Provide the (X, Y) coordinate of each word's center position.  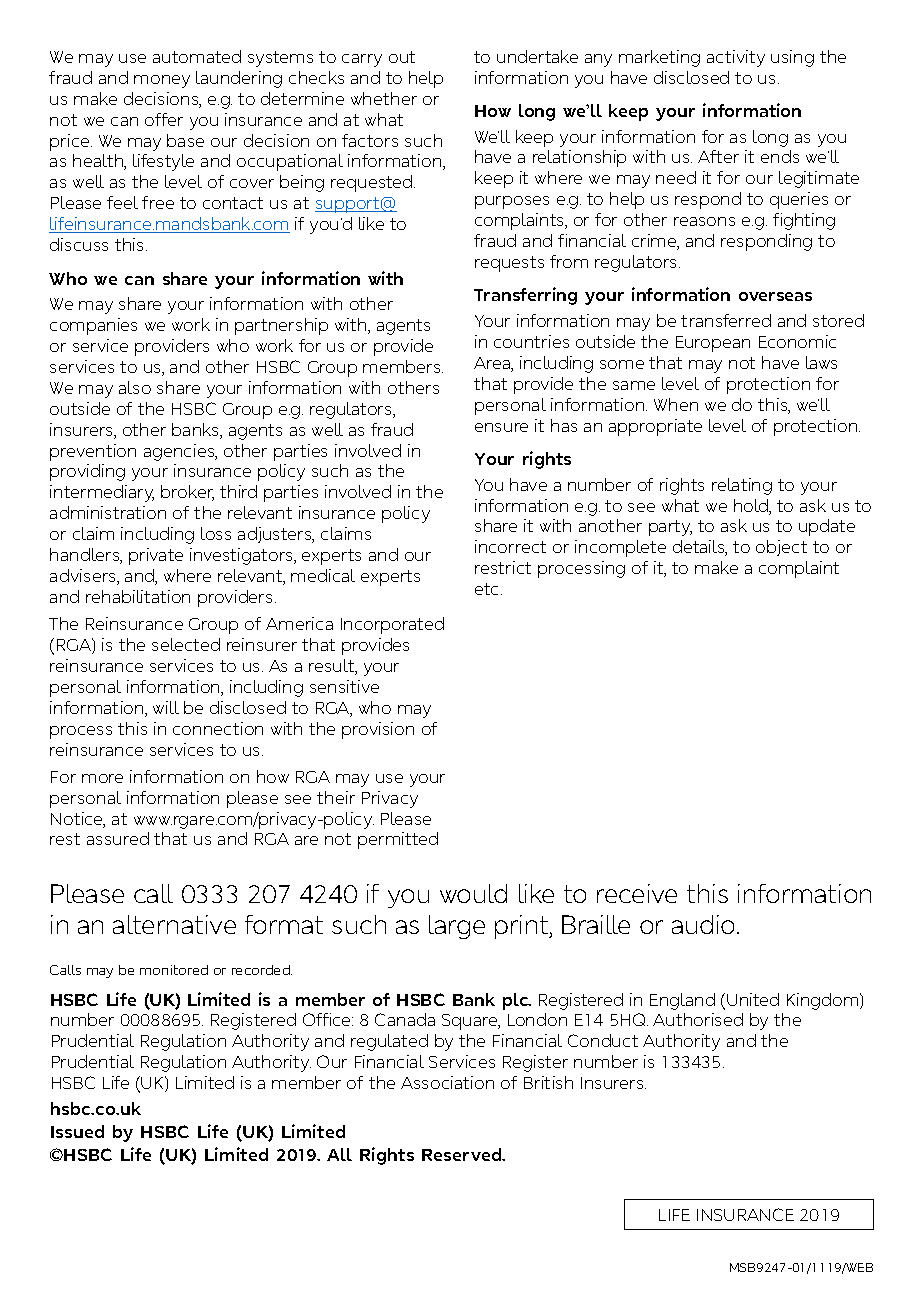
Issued (77, 1131)
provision (378, 730)
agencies (180, 452)
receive (637, 893)
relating (742, 486)
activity (736, 58)
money (162, 81)
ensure (501, 427)
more (102, 778)
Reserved (463, 1154)
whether (384, 98)
